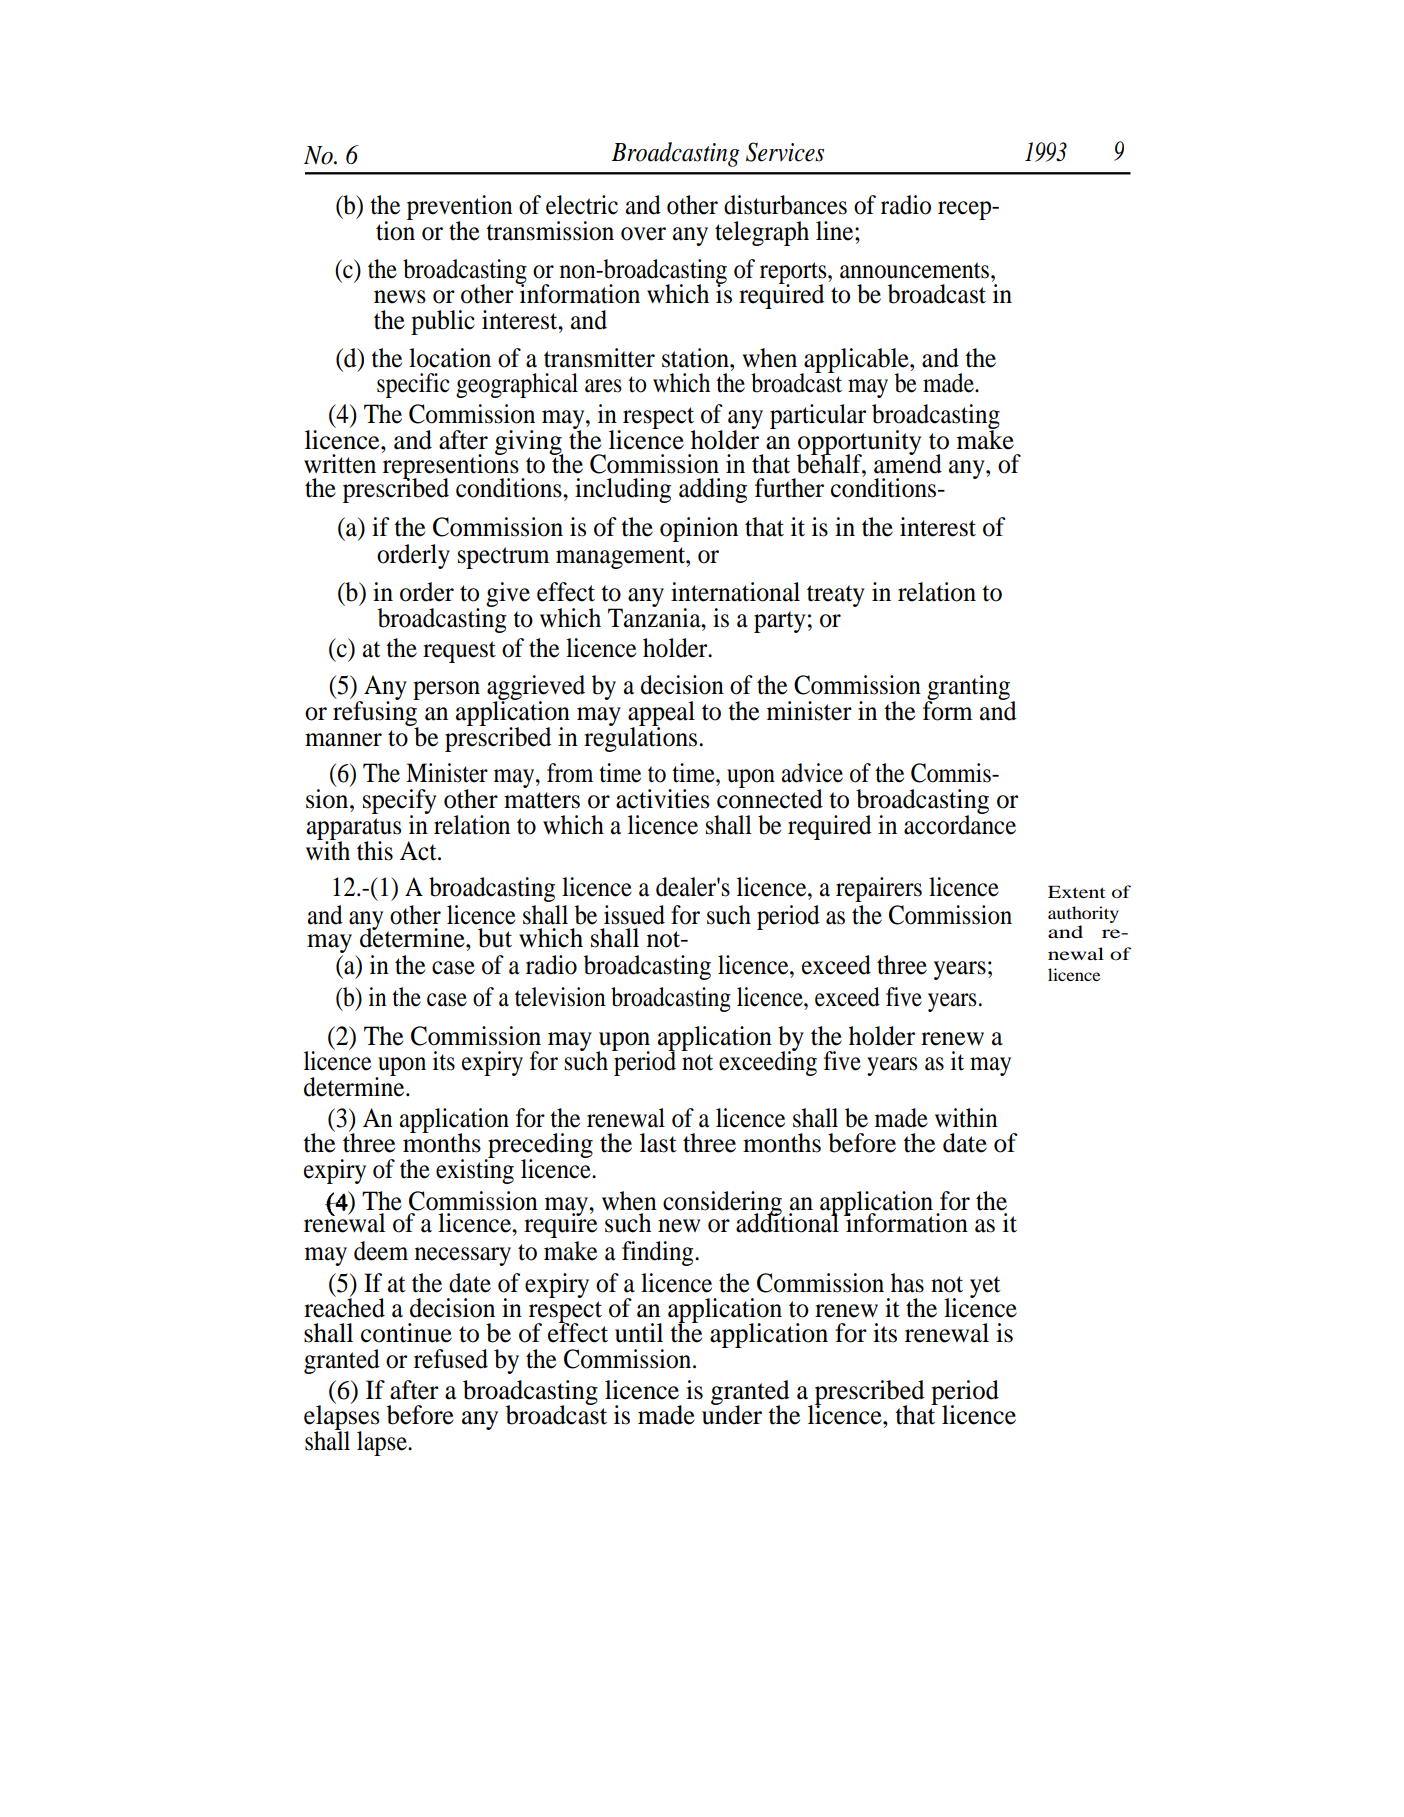 The height and width of the screenshot is (1817, 1404). What do you see at coordinates (495, 938) in the screenshot?
I see `but` at bounding box center [495, 938].
